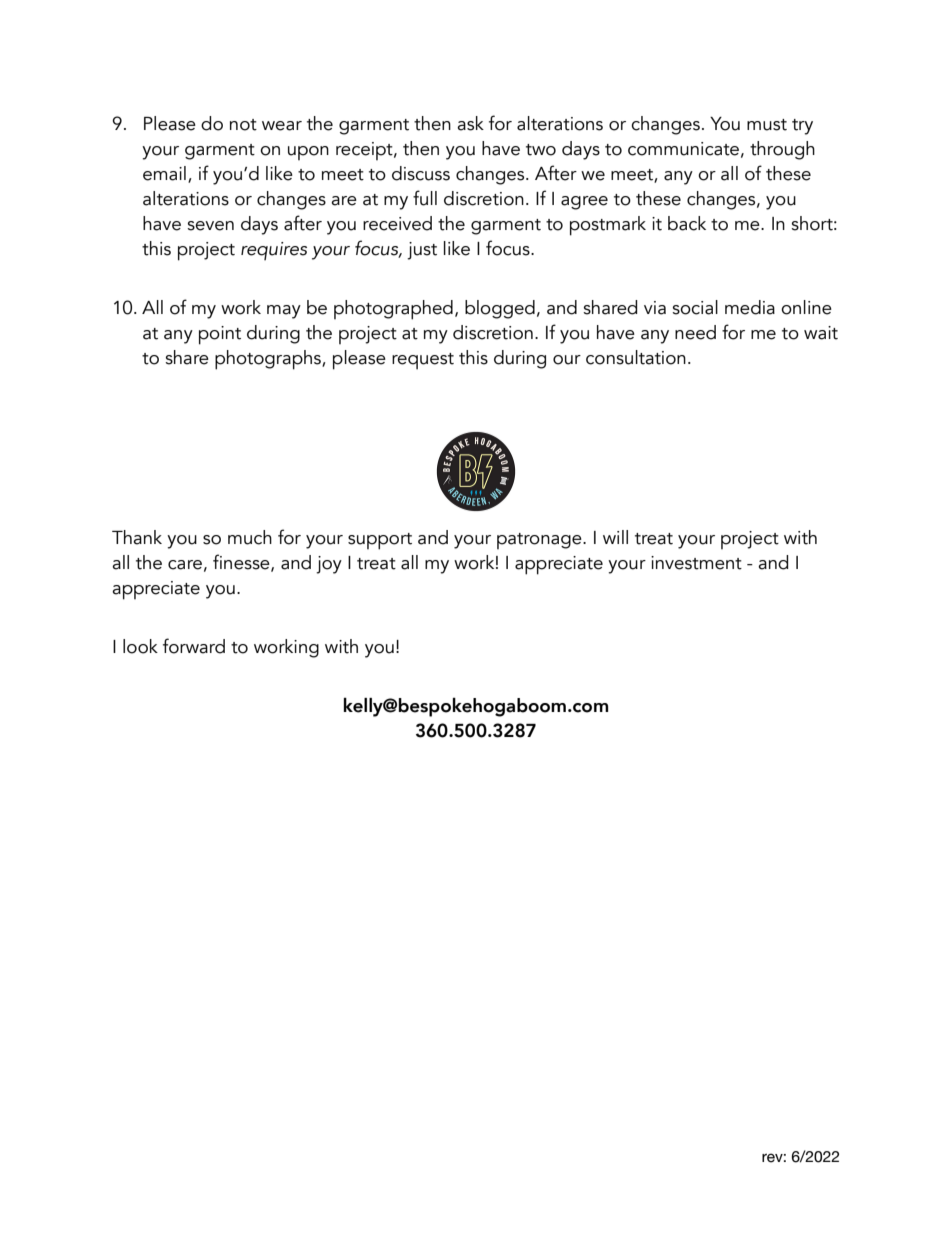  I want to click on must, so click(767, 125).
